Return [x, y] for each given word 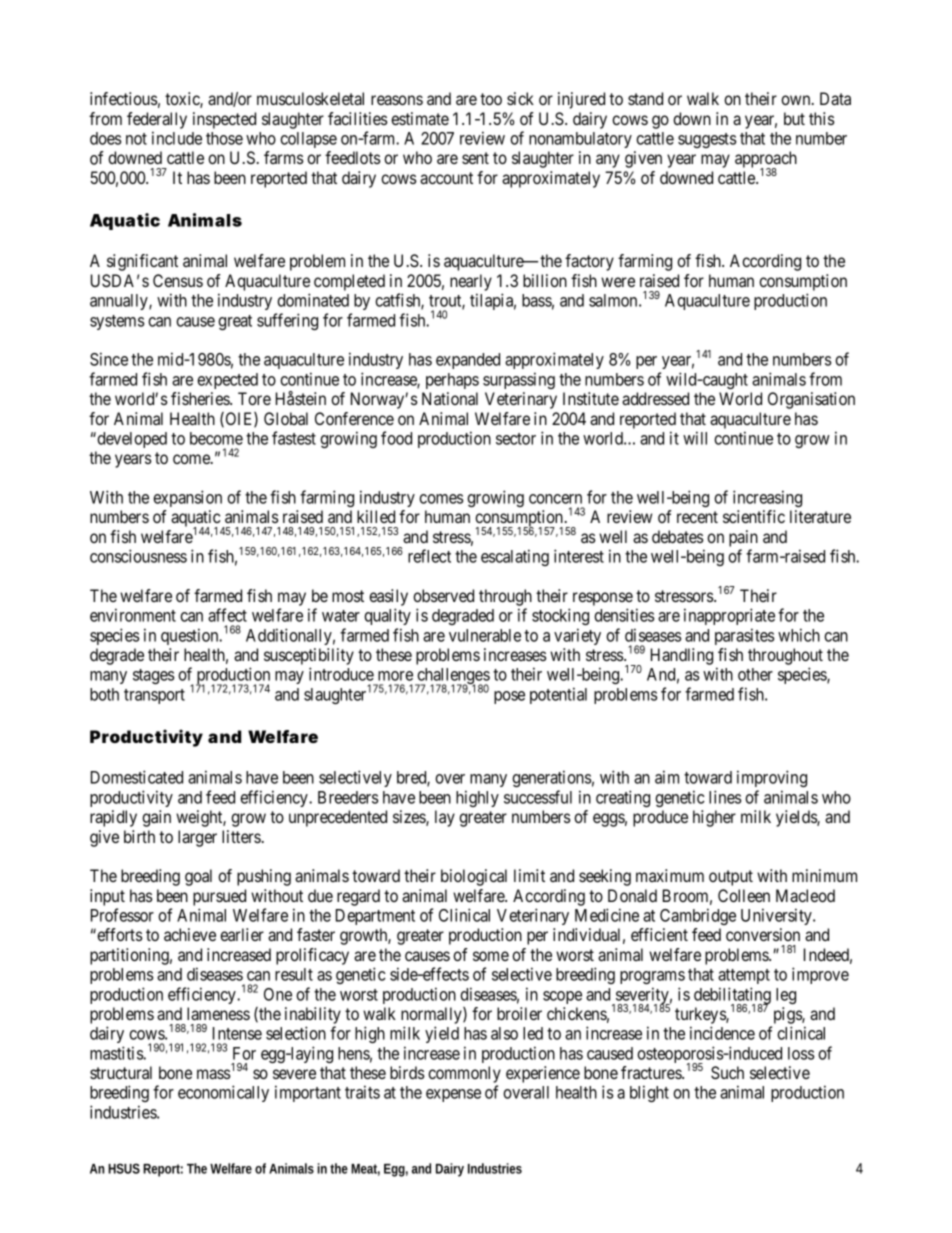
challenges [452, 677]
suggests [707, 140]
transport [154, 696]
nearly [471, 282]
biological [474, 877]
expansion [187, 498]
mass [214, 1074]
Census [178, 280]
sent [475, 158]
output [731, 878]
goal [198, 877]
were [618, 282]
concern [555, 499]
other [755, 674]
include [177, 138]
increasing [767, 498]
